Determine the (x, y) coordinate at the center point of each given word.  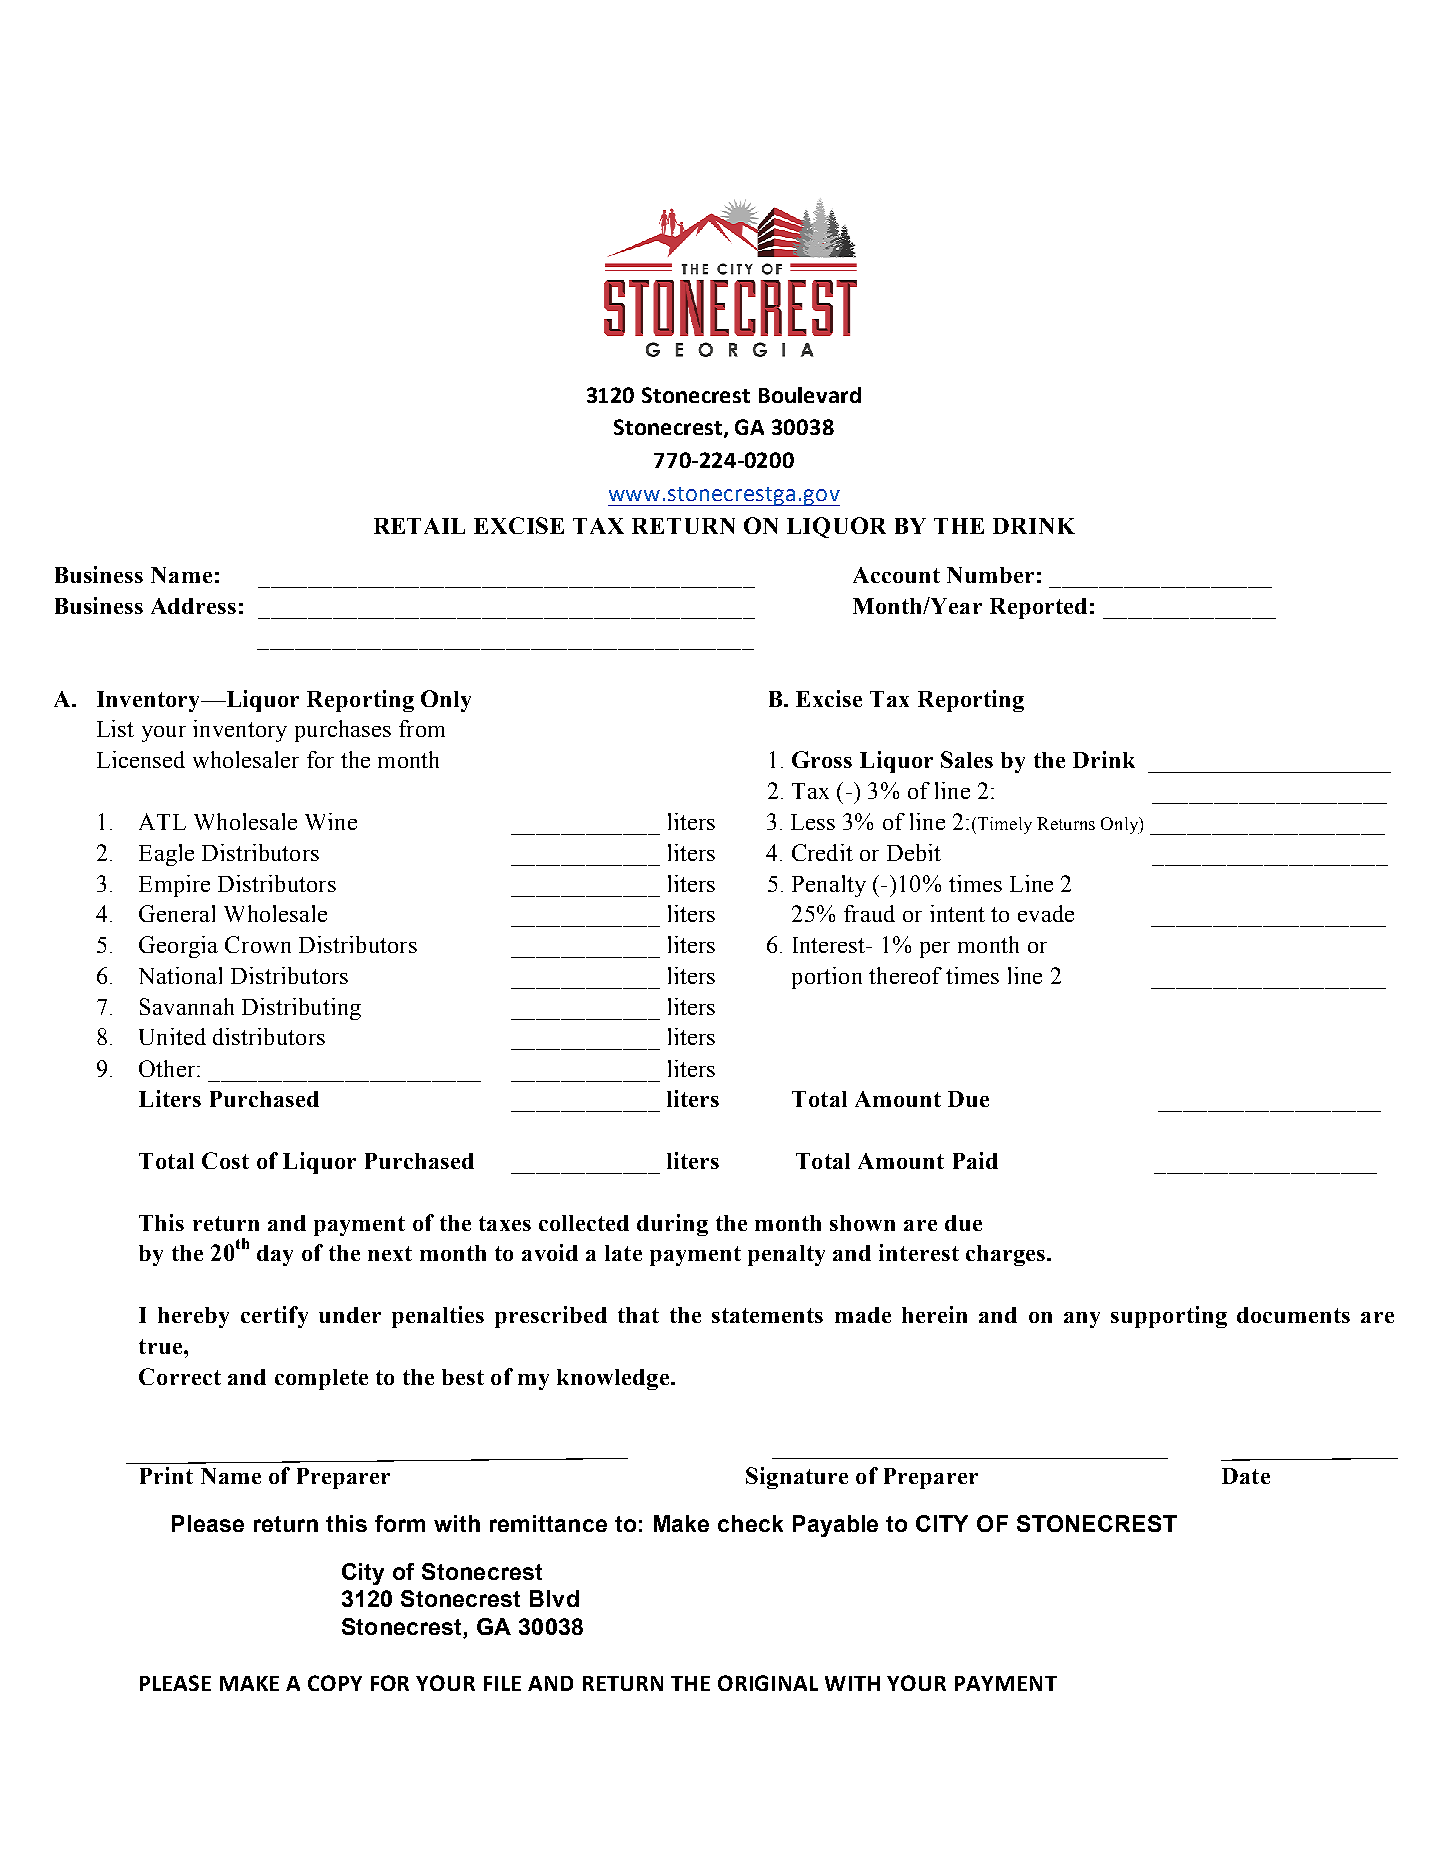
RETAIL (419, 526)
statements (767, 1315)
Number (990, 575)
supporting (1169, 1317)
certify (274, 1317)
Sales (967, 759)
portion (827, 978)
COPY (335, 1683)
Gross (822, 759)
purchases (343, 731)
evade (1046, 913)
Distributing (301, 1009)
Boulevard (810, 395)
